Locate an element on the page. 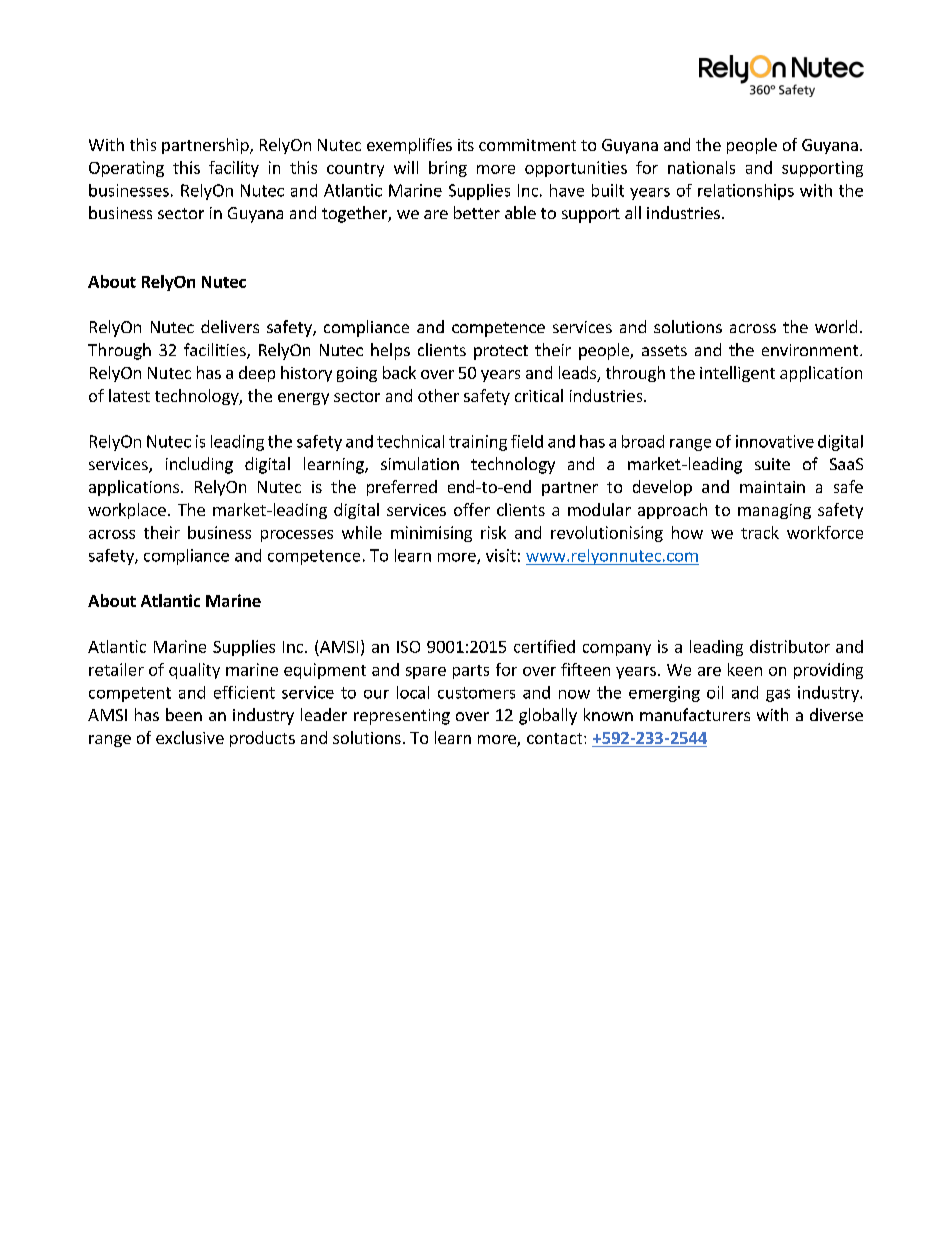 This document has height=1233, width=952. including is located at coordinates (199, 465).
